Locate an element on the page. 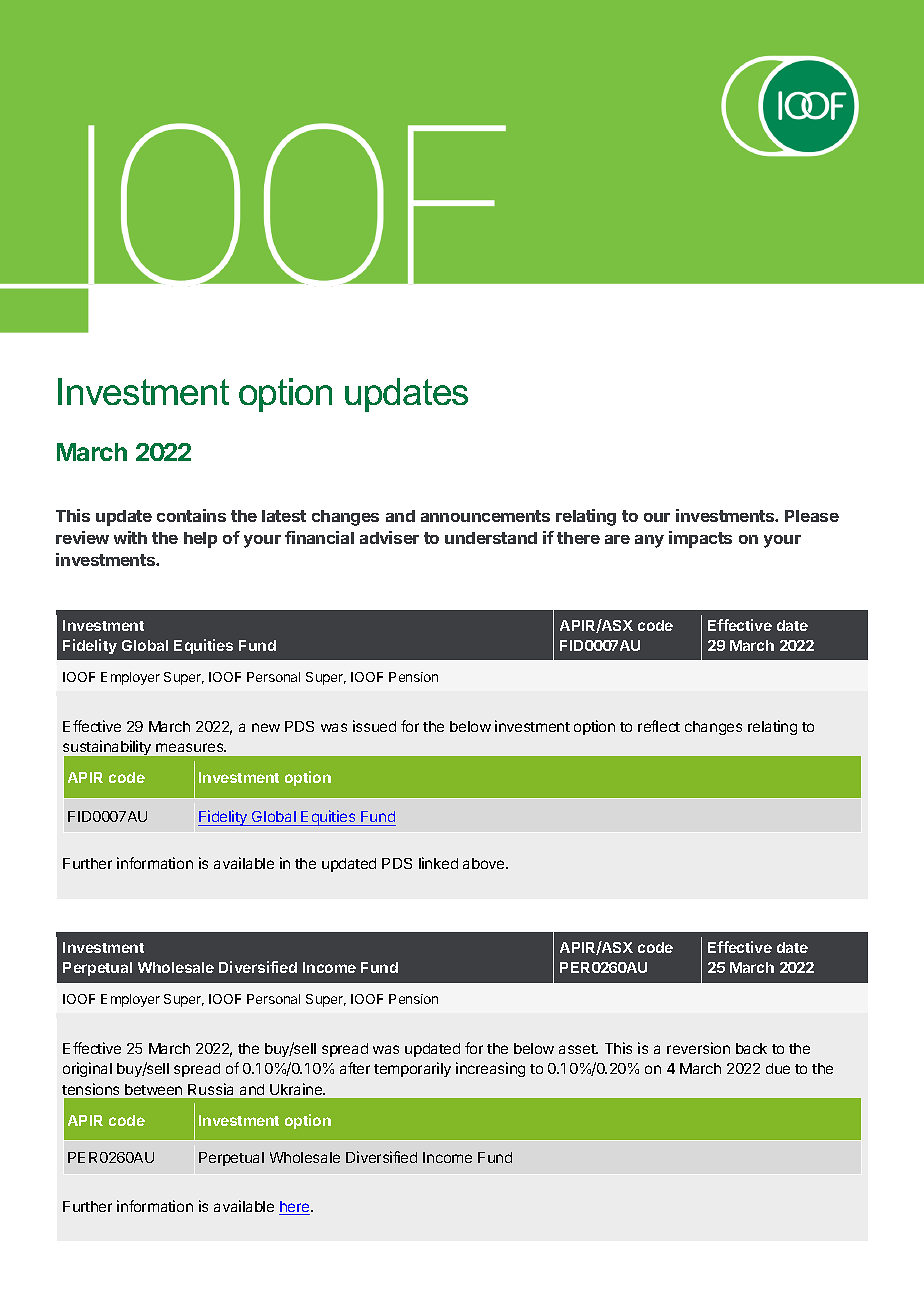 The height and width of the document is (1308, 924). help is located at coordinates (200, 540).
